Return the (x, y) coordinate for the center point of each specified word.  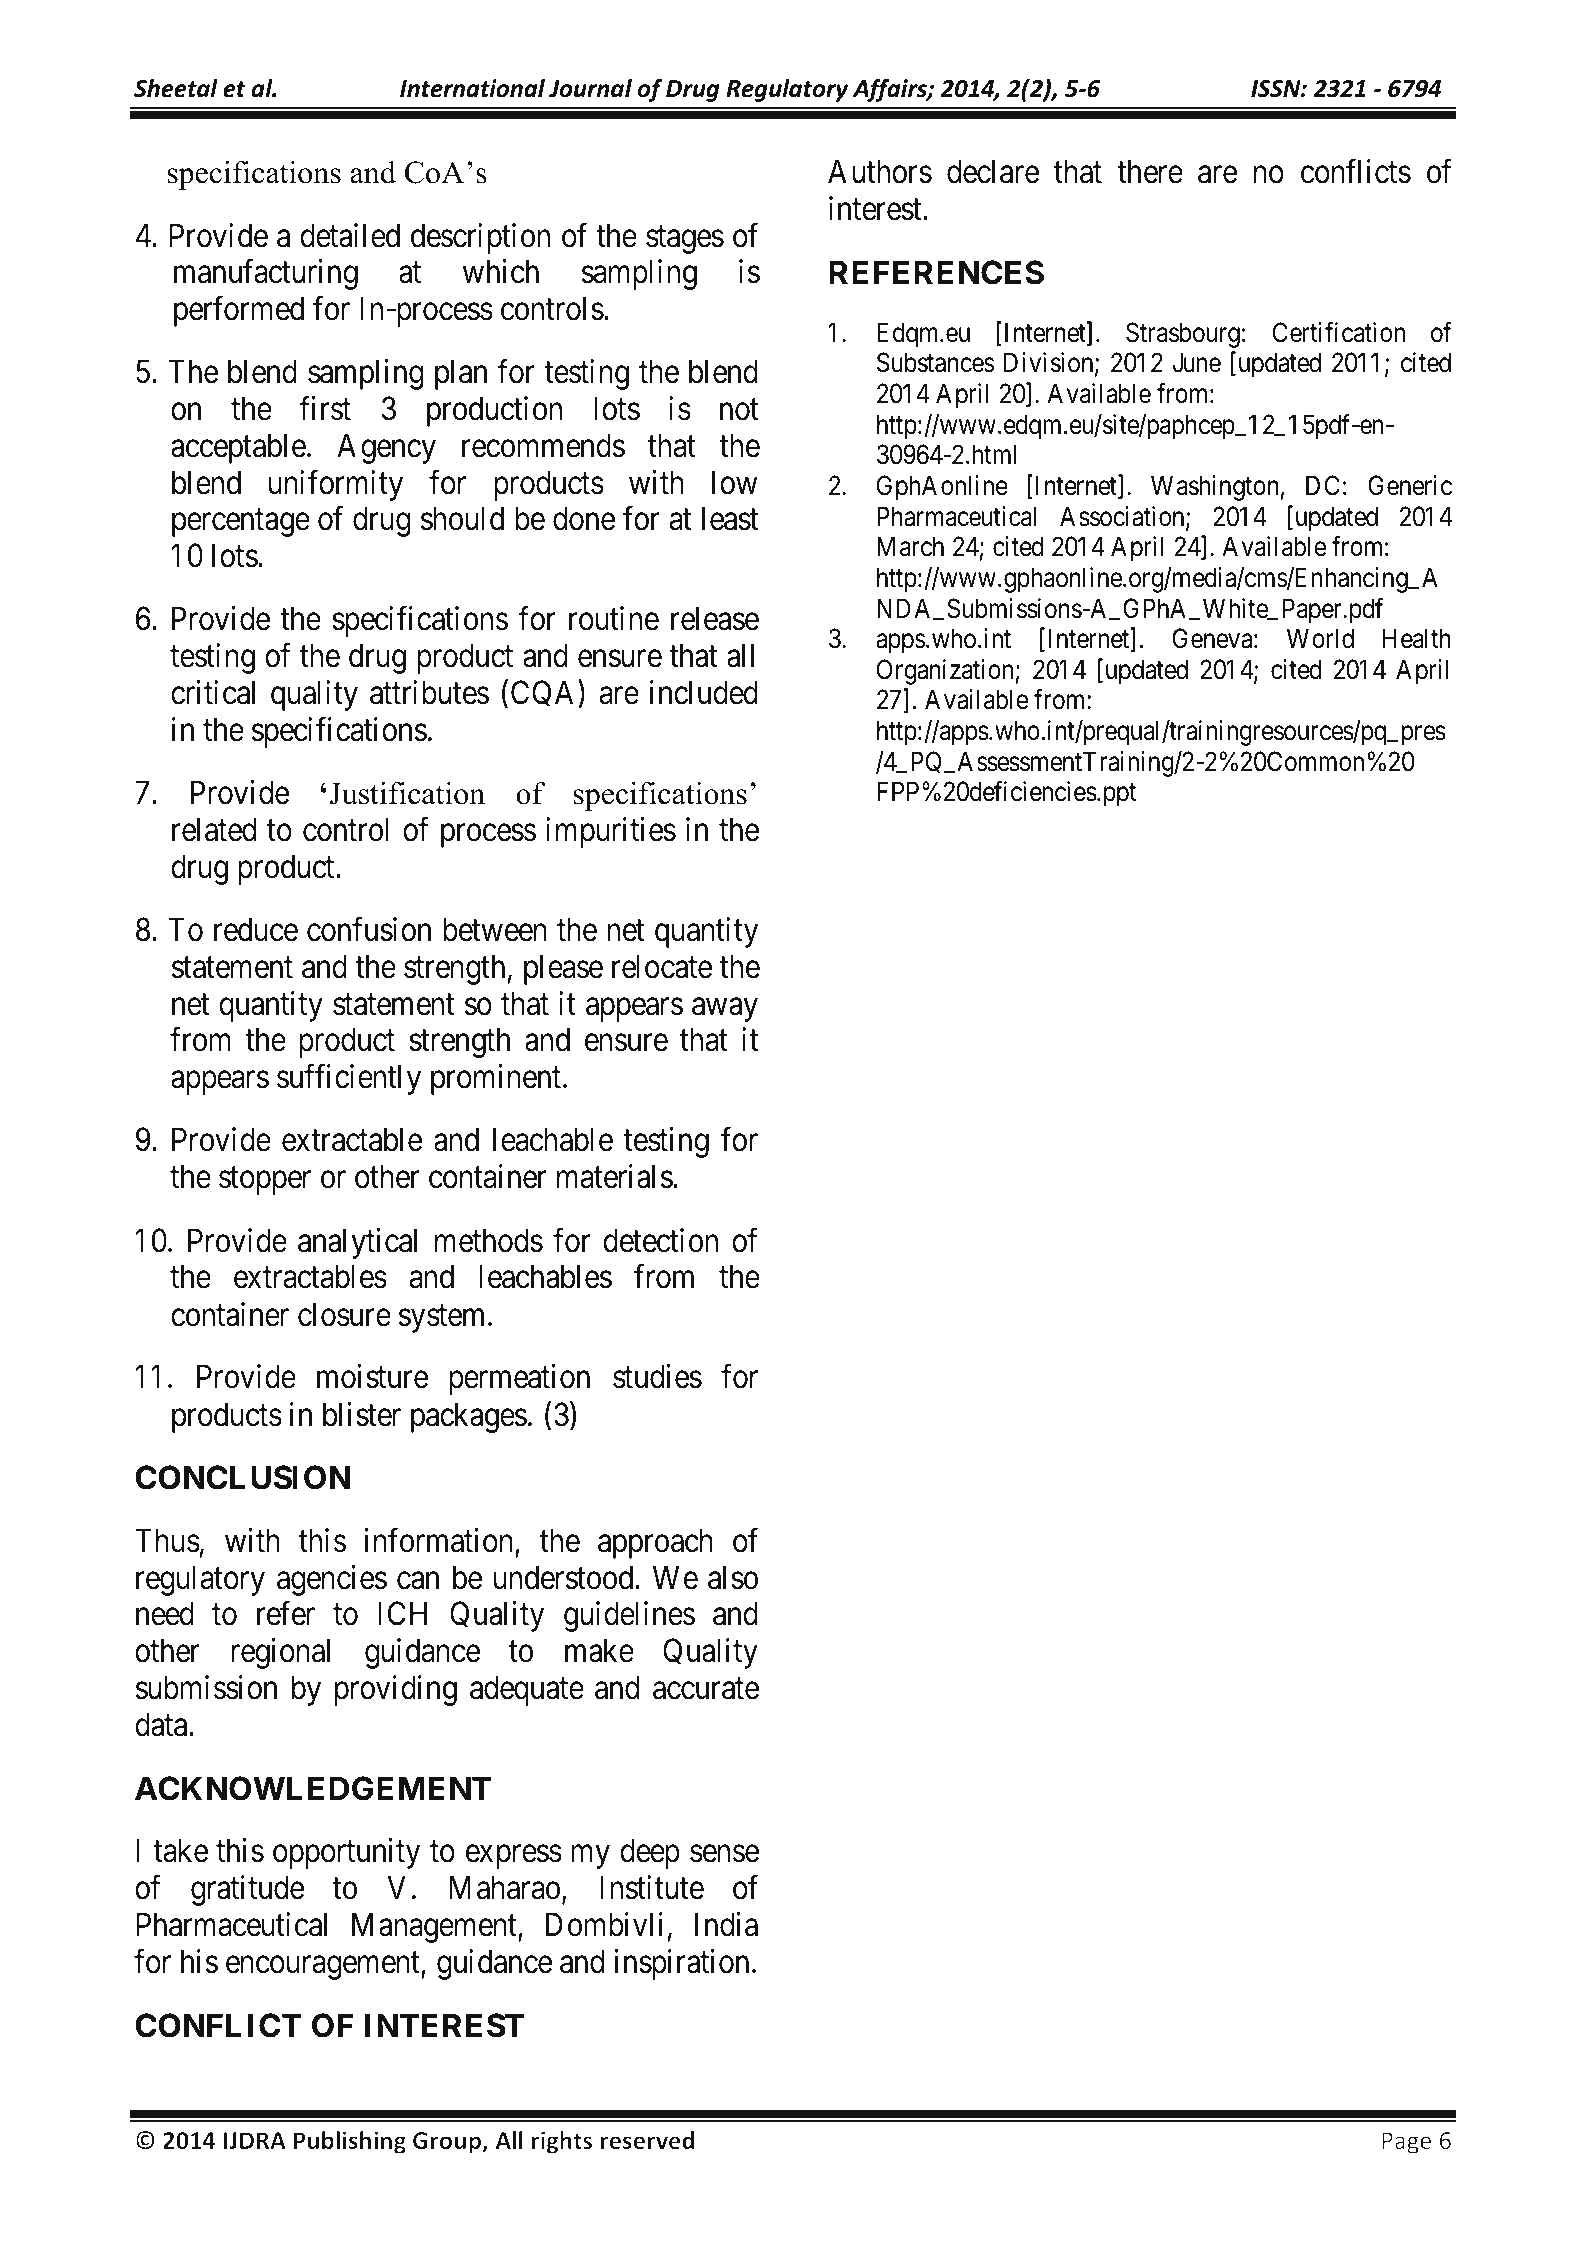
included (704, 692)
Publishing (350, 2142)
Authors (880, 171)
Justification (407, 793)
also (733, 1577)
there (1150, 171)
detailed (350, 235)
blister (362, 1414)
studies (657, 1377)
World (1320, 638)
